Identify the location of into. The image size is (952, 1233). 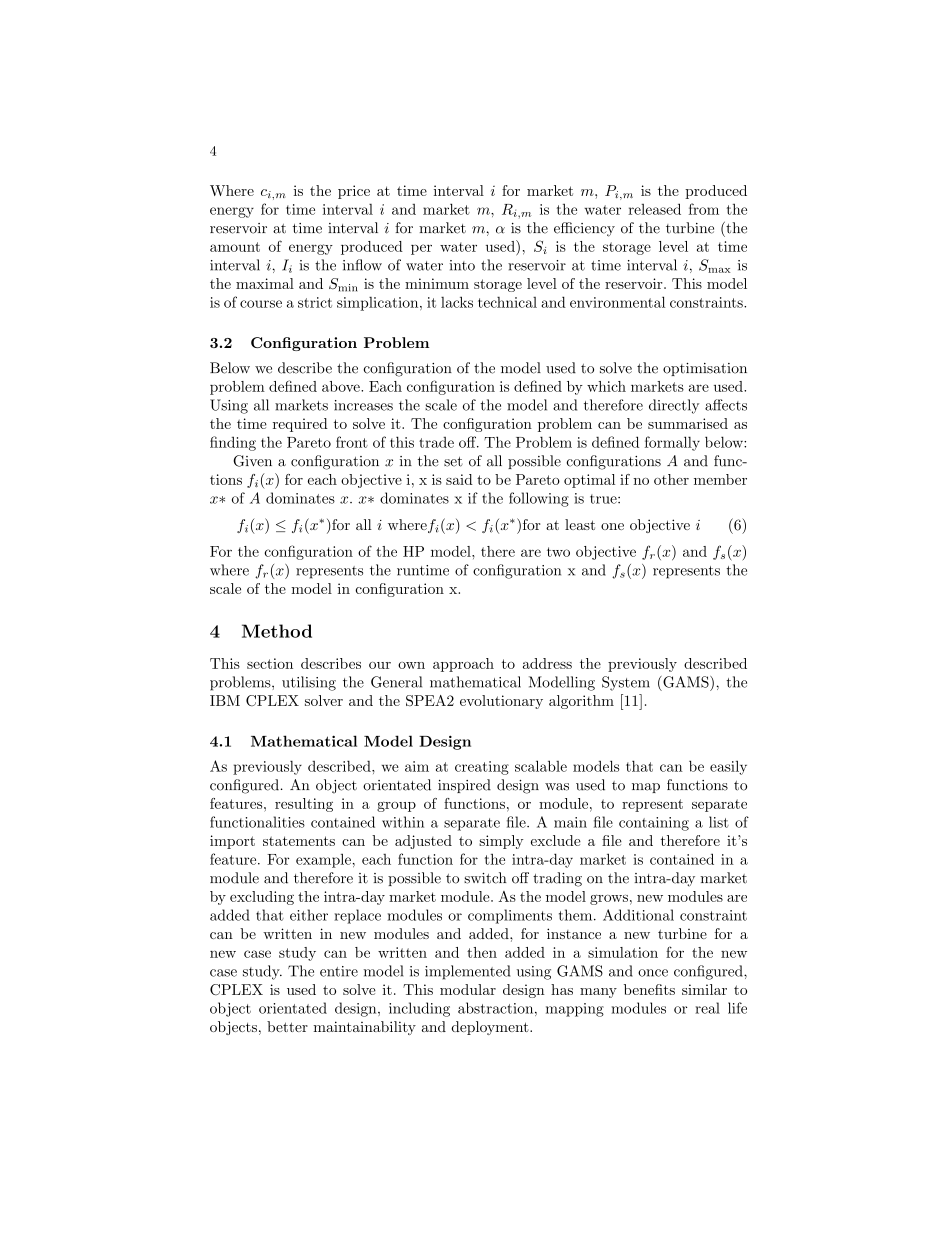
(462, 265).
